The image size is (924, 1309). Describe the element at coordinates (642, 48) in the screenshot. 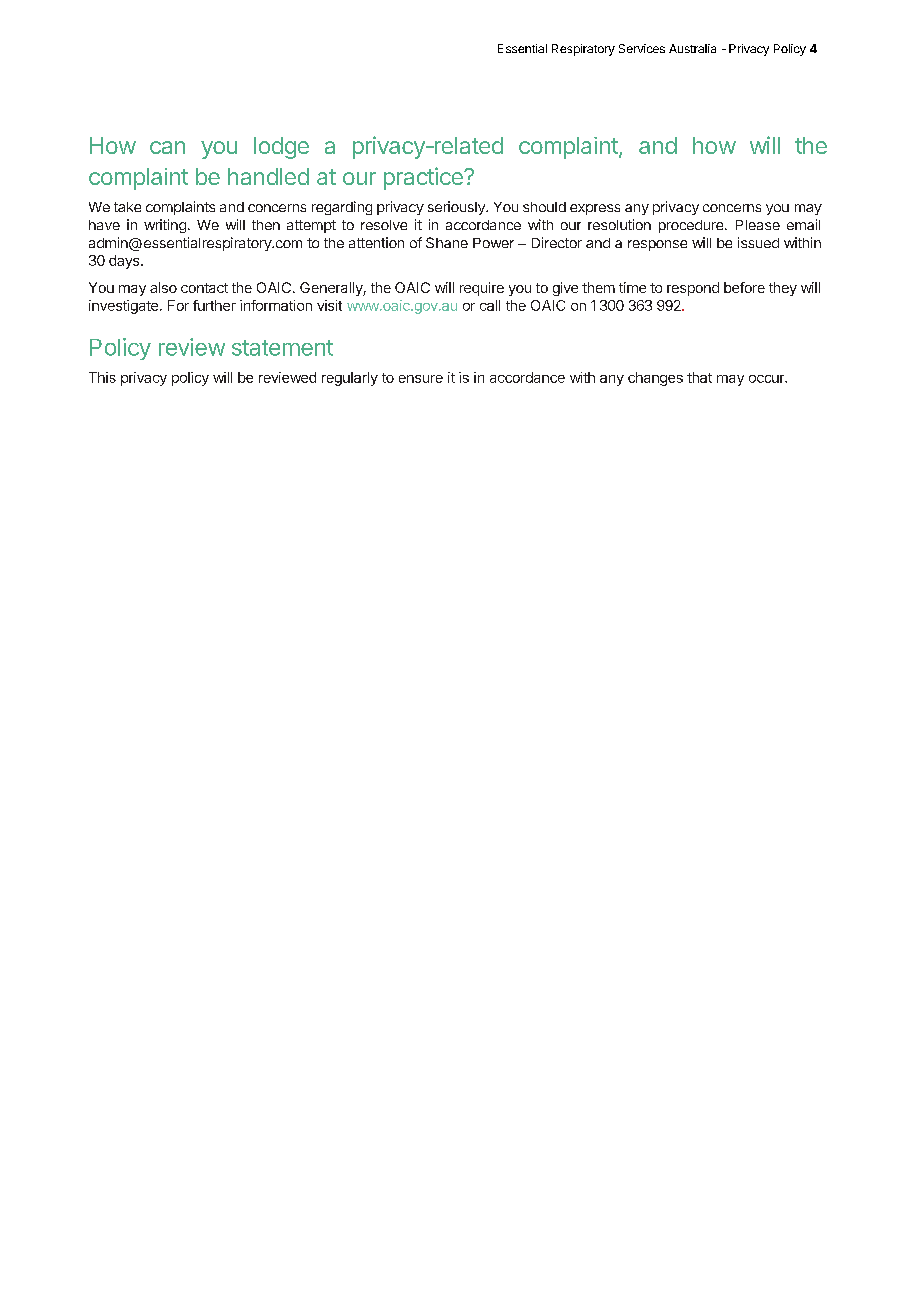

I see `Services` at that location.
